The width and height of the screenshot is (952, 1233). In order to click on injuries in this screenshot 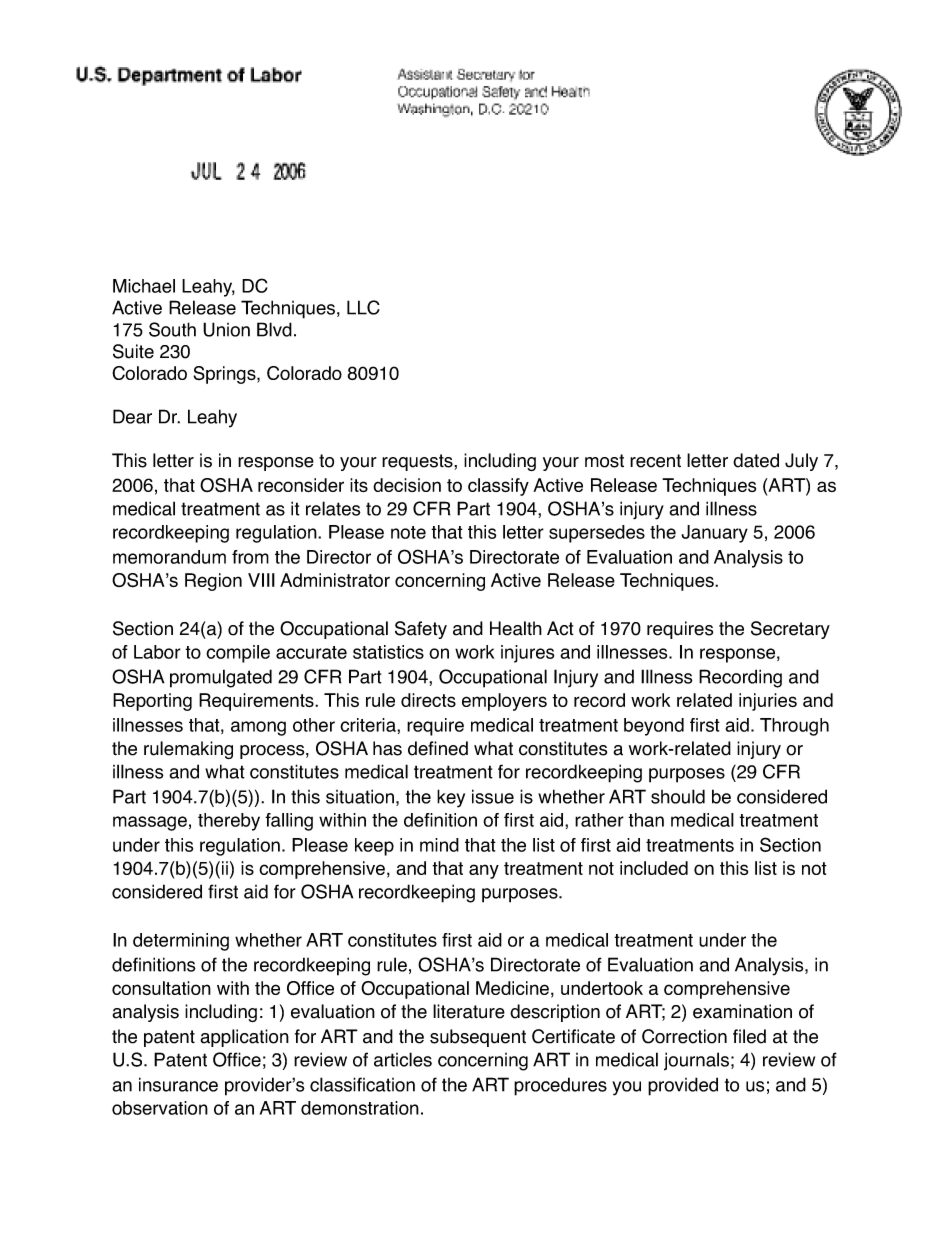, I will do `click(768, 702)`.
